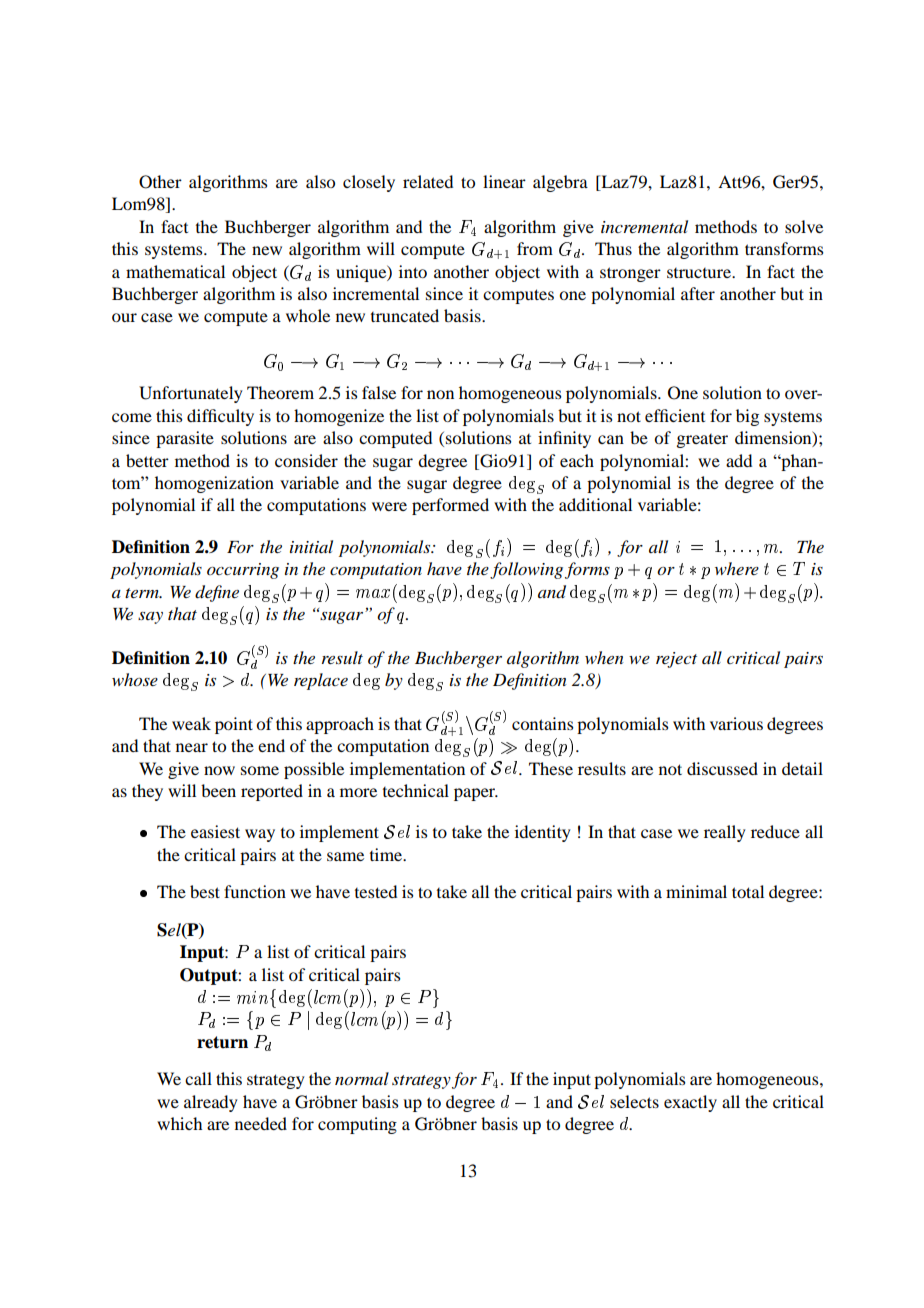 This document has width=924, height=1308. I want to click on already, so click(211, 1103).
